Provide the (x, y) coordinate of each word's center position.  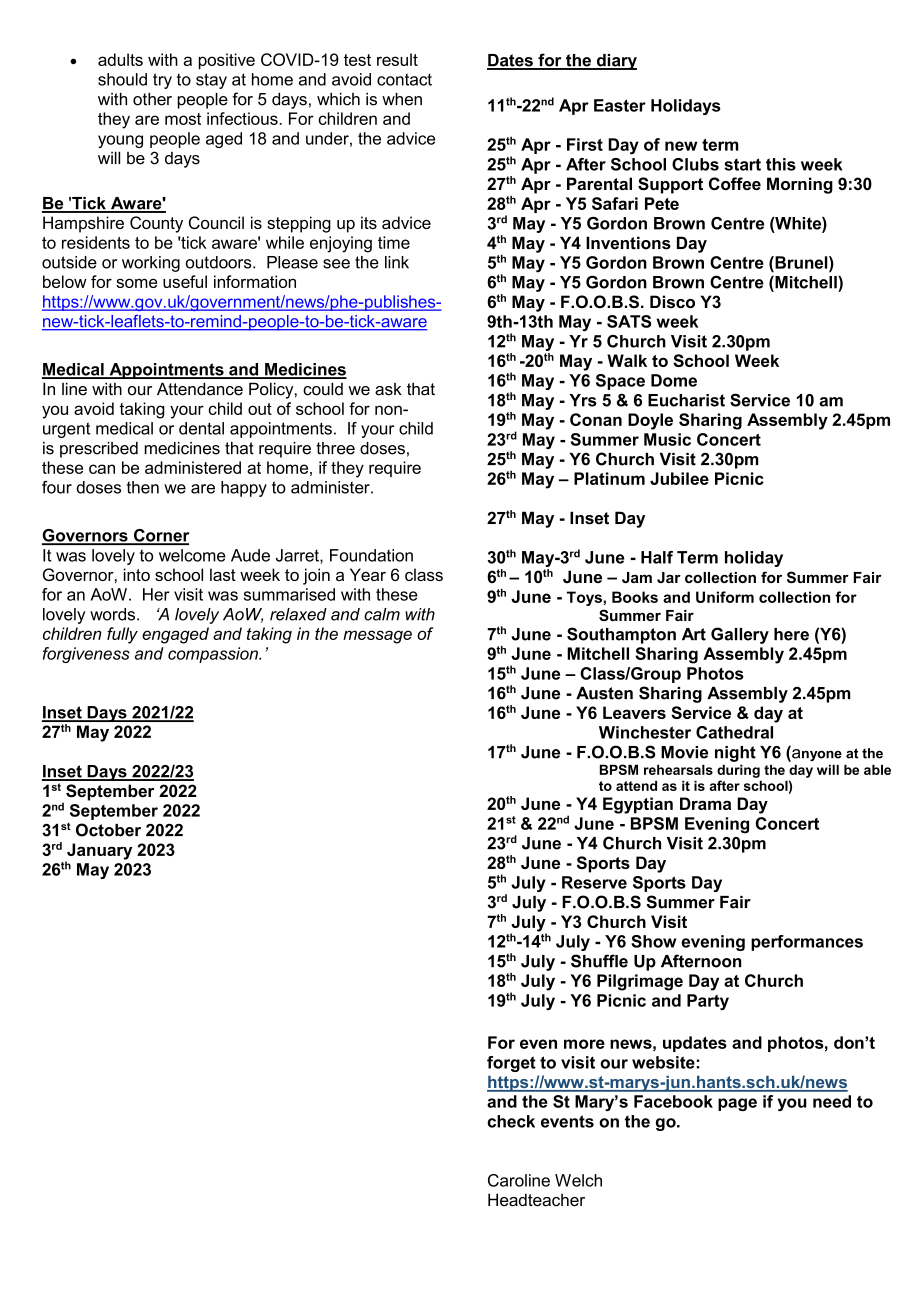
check (511, 1121)
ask (388, 389)
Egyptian (638, 805)
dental (201, 428)
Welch (578, 1180)
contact (404, 79)
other (152, 99)
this (781, 164)
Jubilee (679, 478)
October (108, 830)
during (738, 771)
